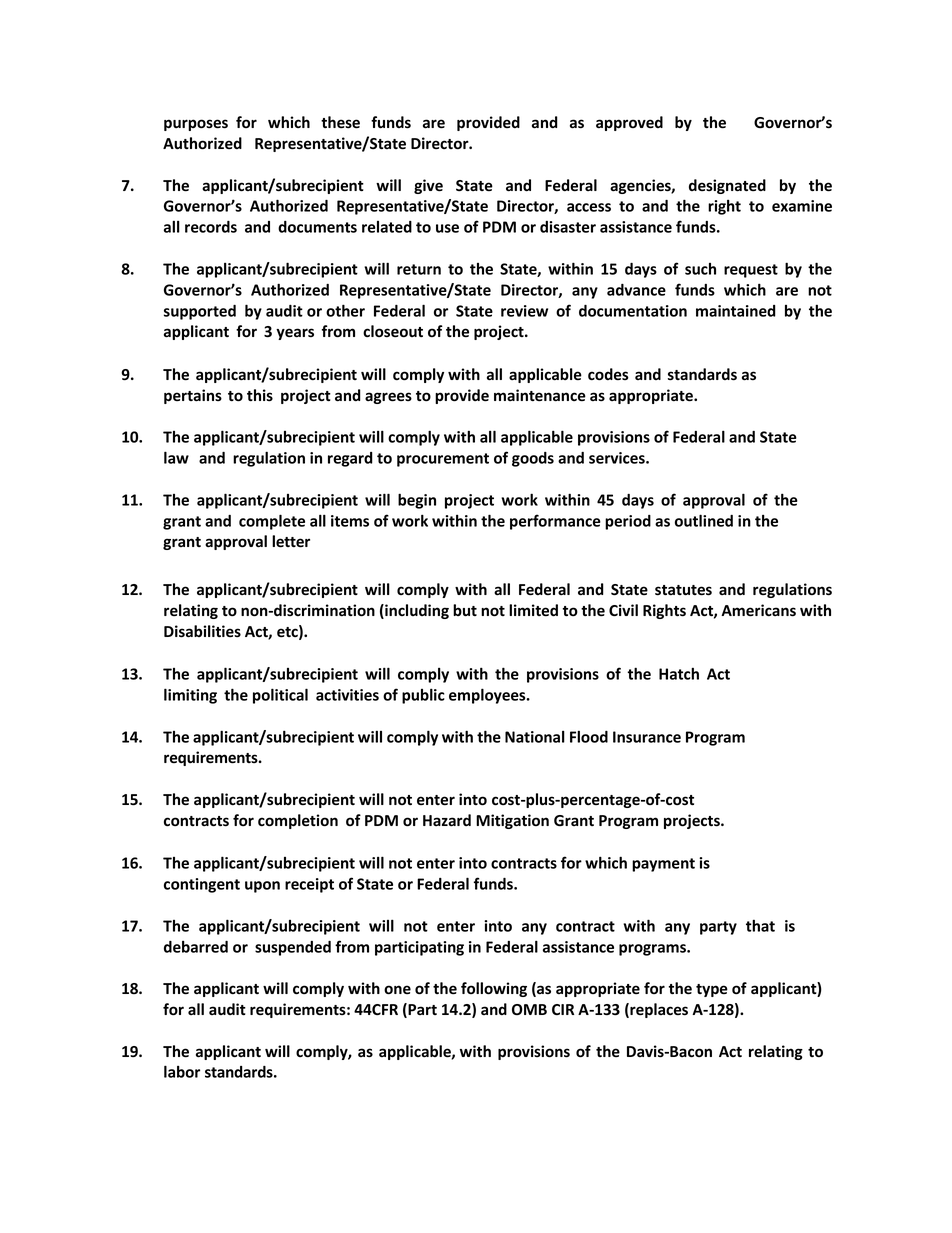 This screenshot has height=1233, width=952. Describe the element at coordinates (423, 696) in the screenshot. I see `public` at that location.
